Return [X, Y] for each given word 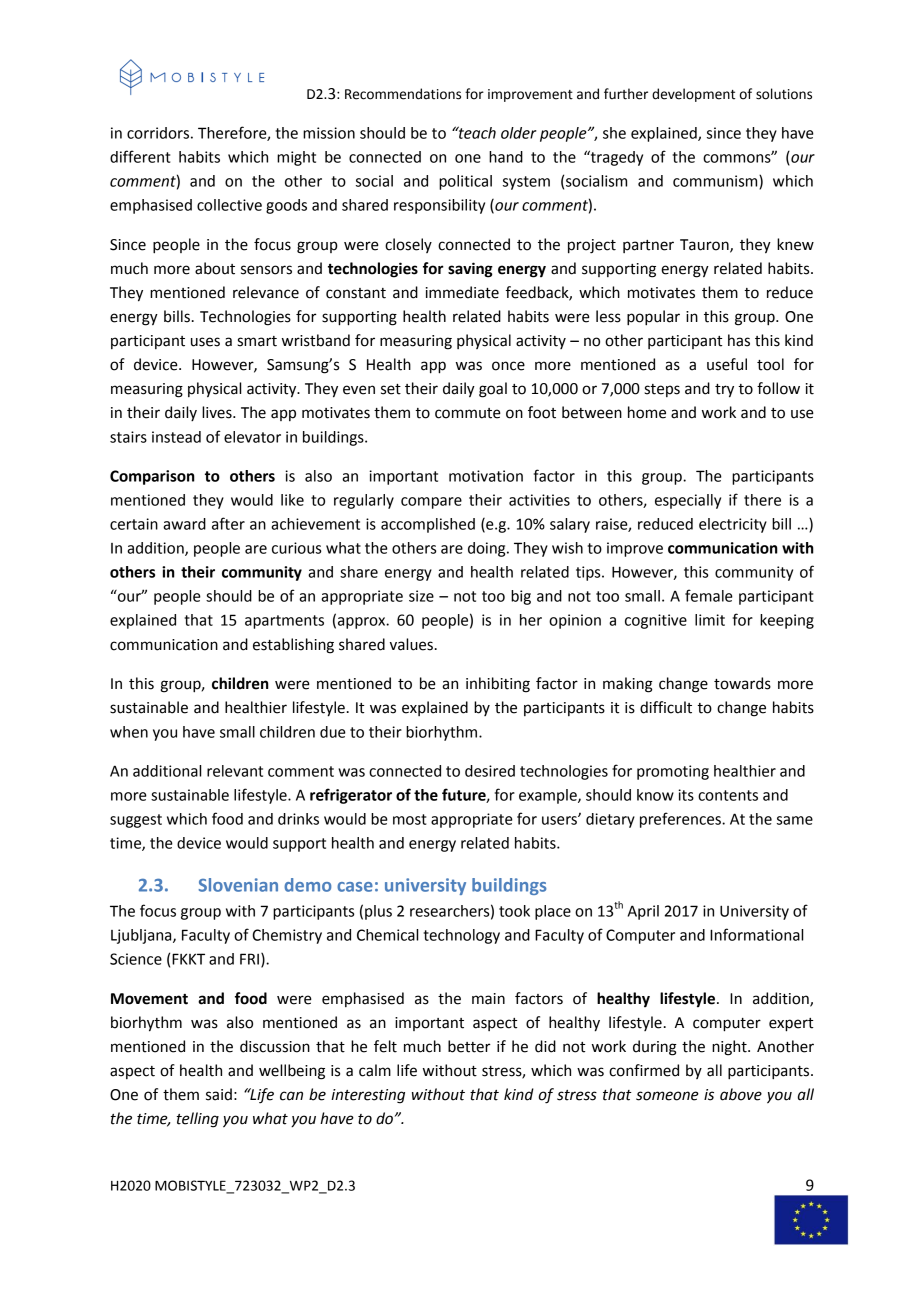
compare [431, 503]
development [693, 95]
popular [653, 318]
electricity [733, 525]
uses [205, 342]
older [519, 133]
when [129, 732]
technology [461, 936]
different [140, 156]
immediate [462, 292]
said [219, 1094]
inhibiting [498, 685]
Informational [756, 934]
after [228, 523]
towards [742, 683]
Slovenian [238, 885]
